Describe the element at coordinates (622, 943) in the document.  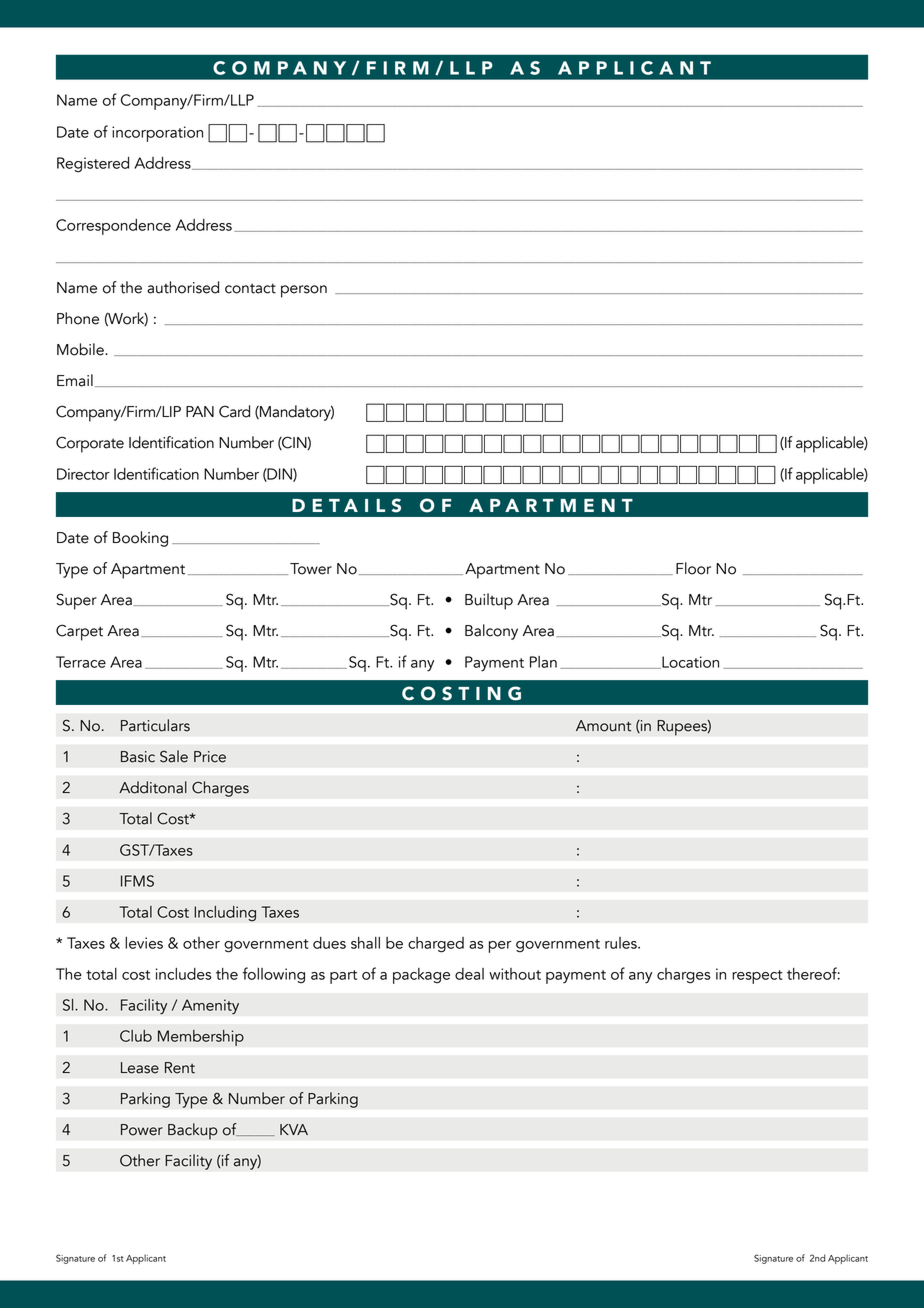
I see `rules` at that location.
